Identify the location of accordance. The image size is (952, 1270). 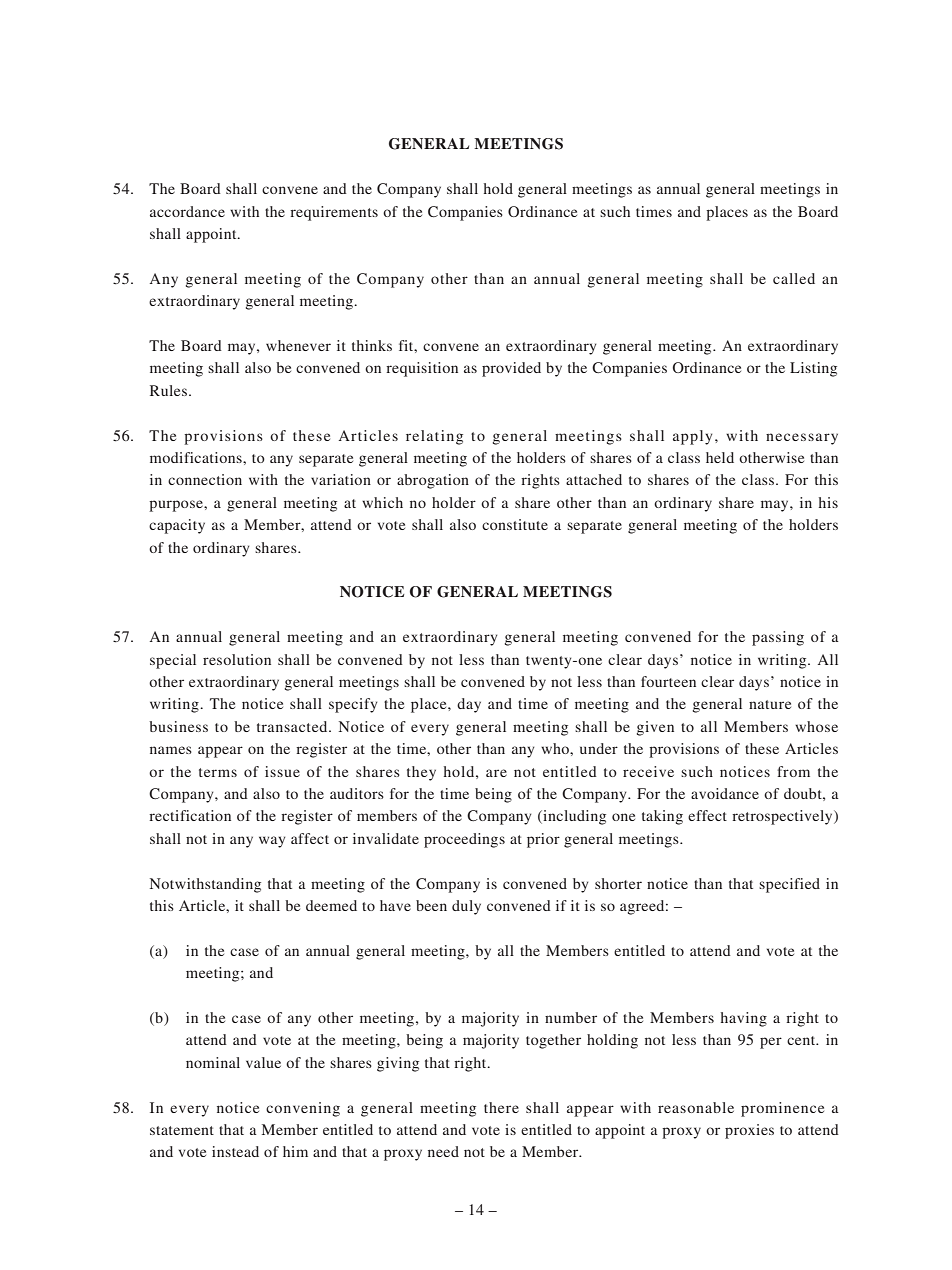
(187, 211).
